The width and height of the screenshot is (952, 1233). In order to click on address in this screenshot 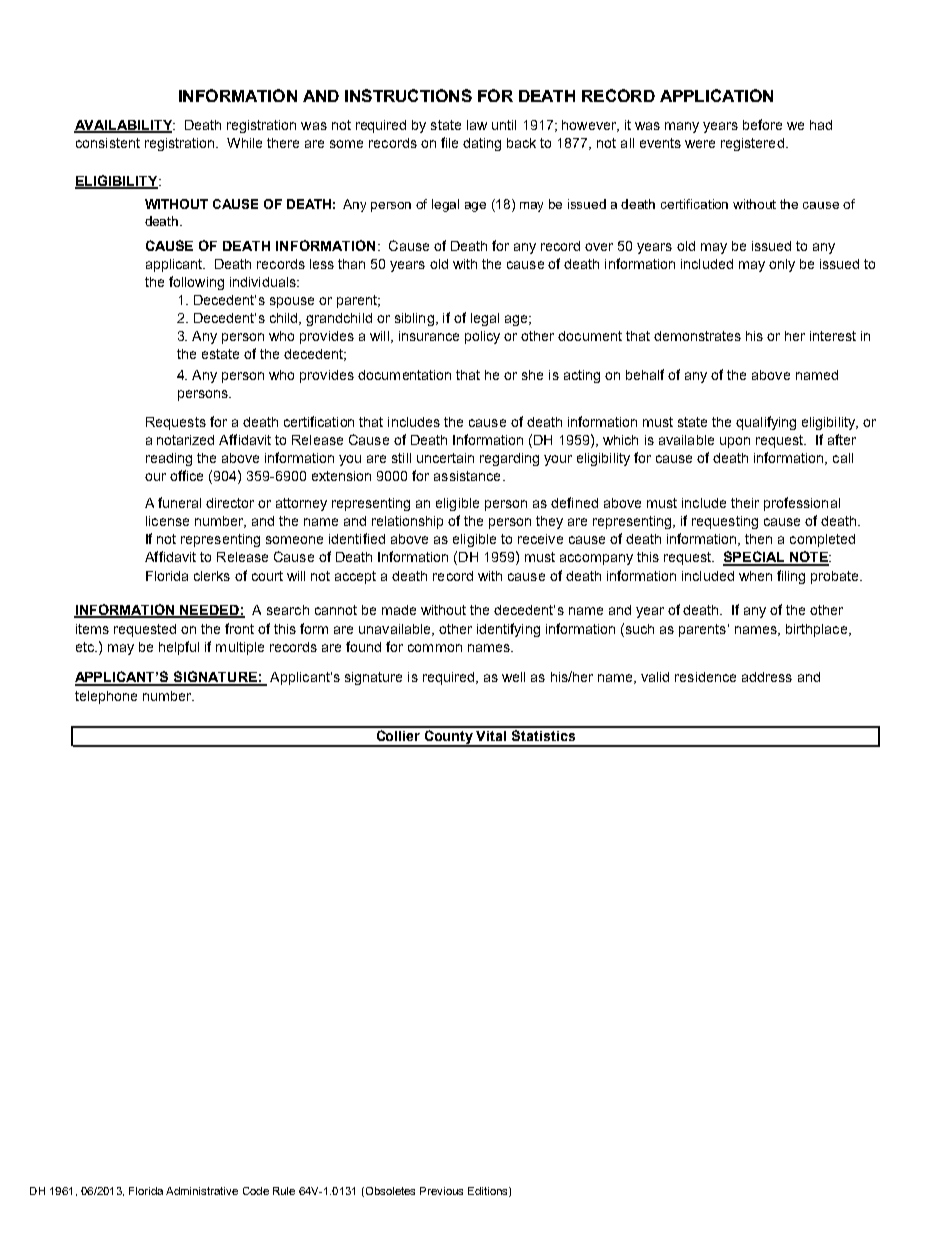, I will do `click(767, 677)`.
